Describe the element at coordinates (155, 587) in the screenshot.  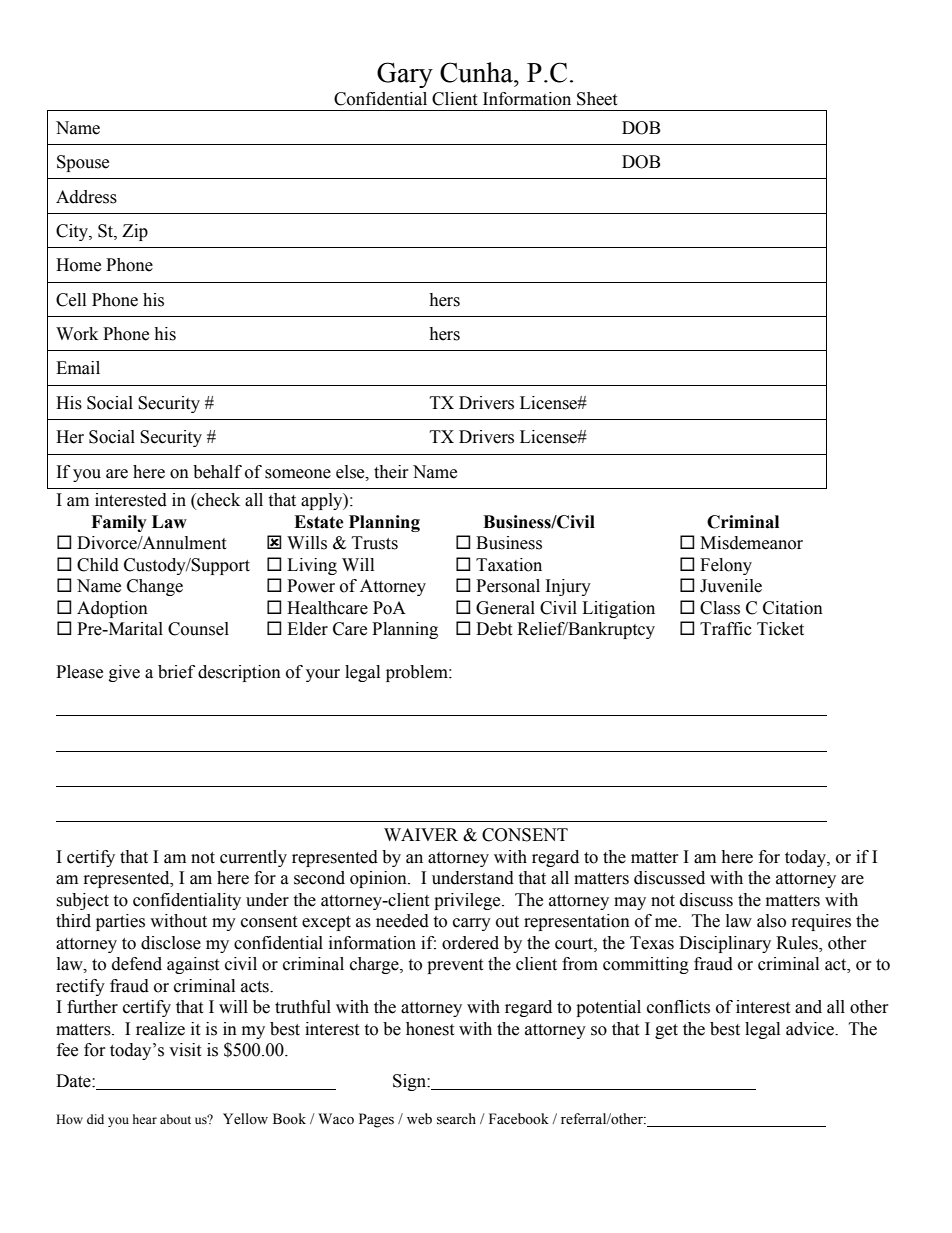
I see `Change` at that location.
